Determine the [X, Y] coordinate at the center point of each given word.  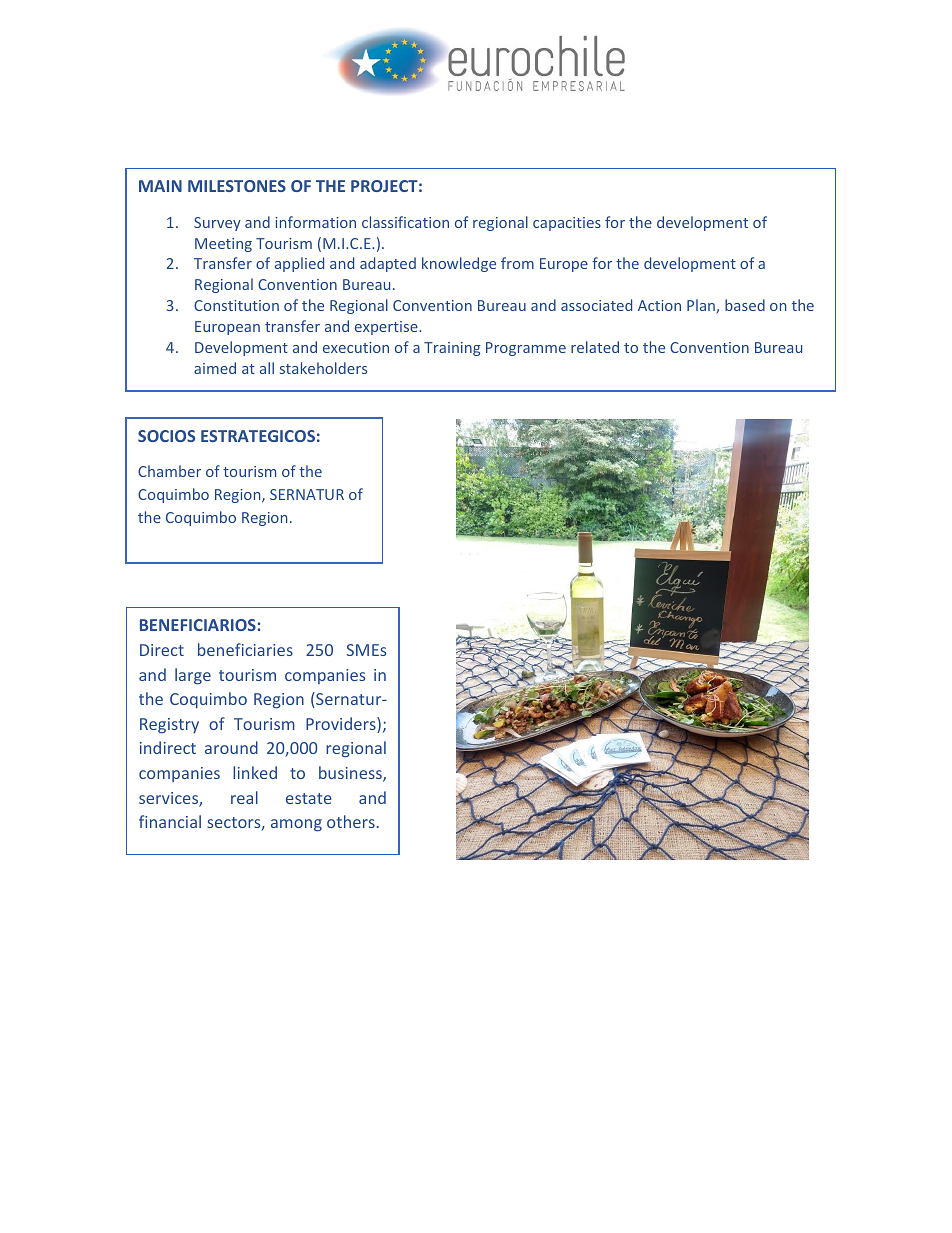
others [351, 821]
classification [405, 222]
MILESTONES [237, 186]
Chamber [169, 471]
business [351, 774]
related [595, 347]
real [244, 797]
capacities [567, 224]
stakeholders [323, 368]
